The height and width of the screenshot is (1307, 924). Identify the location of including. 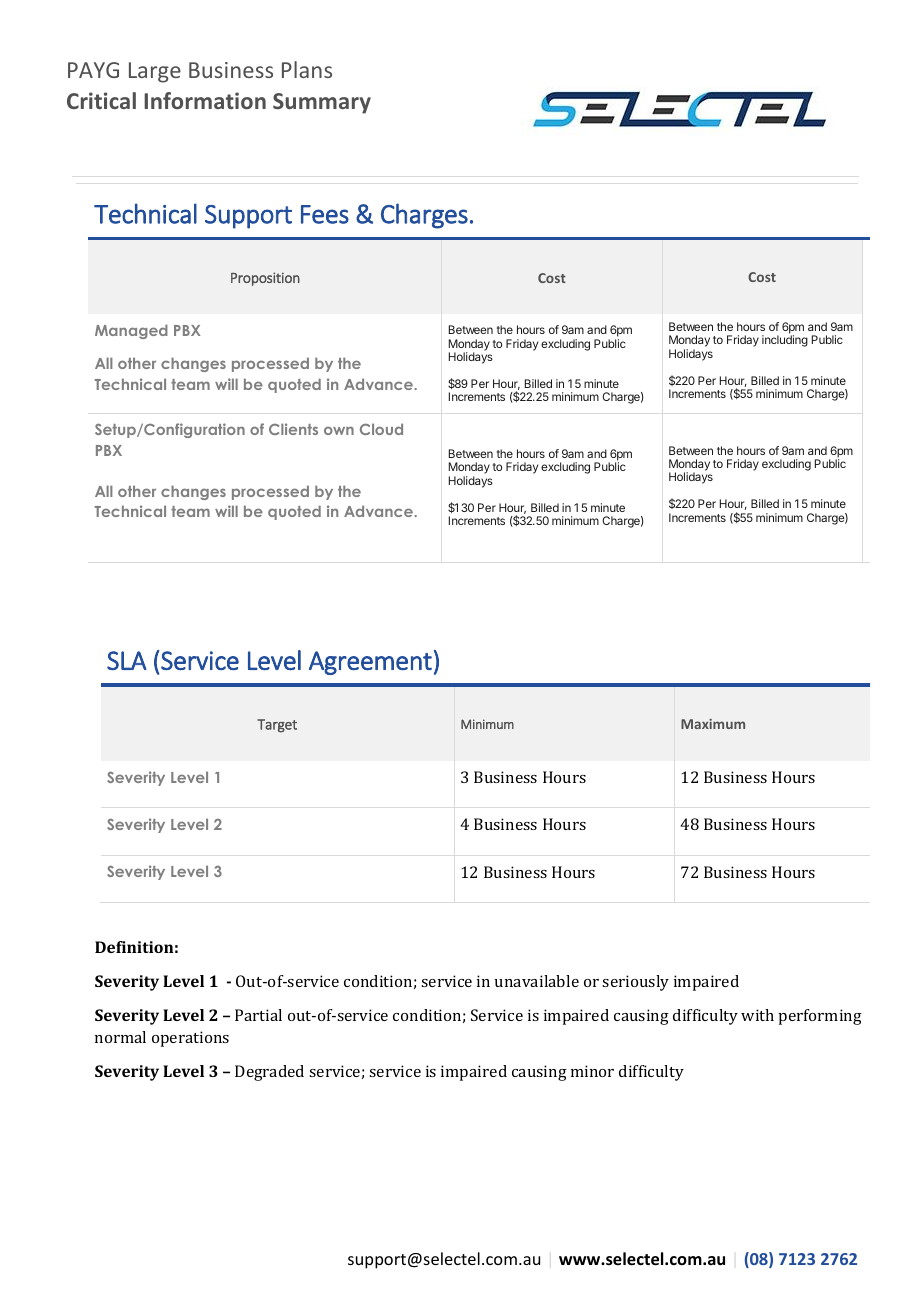
(785, 341).
